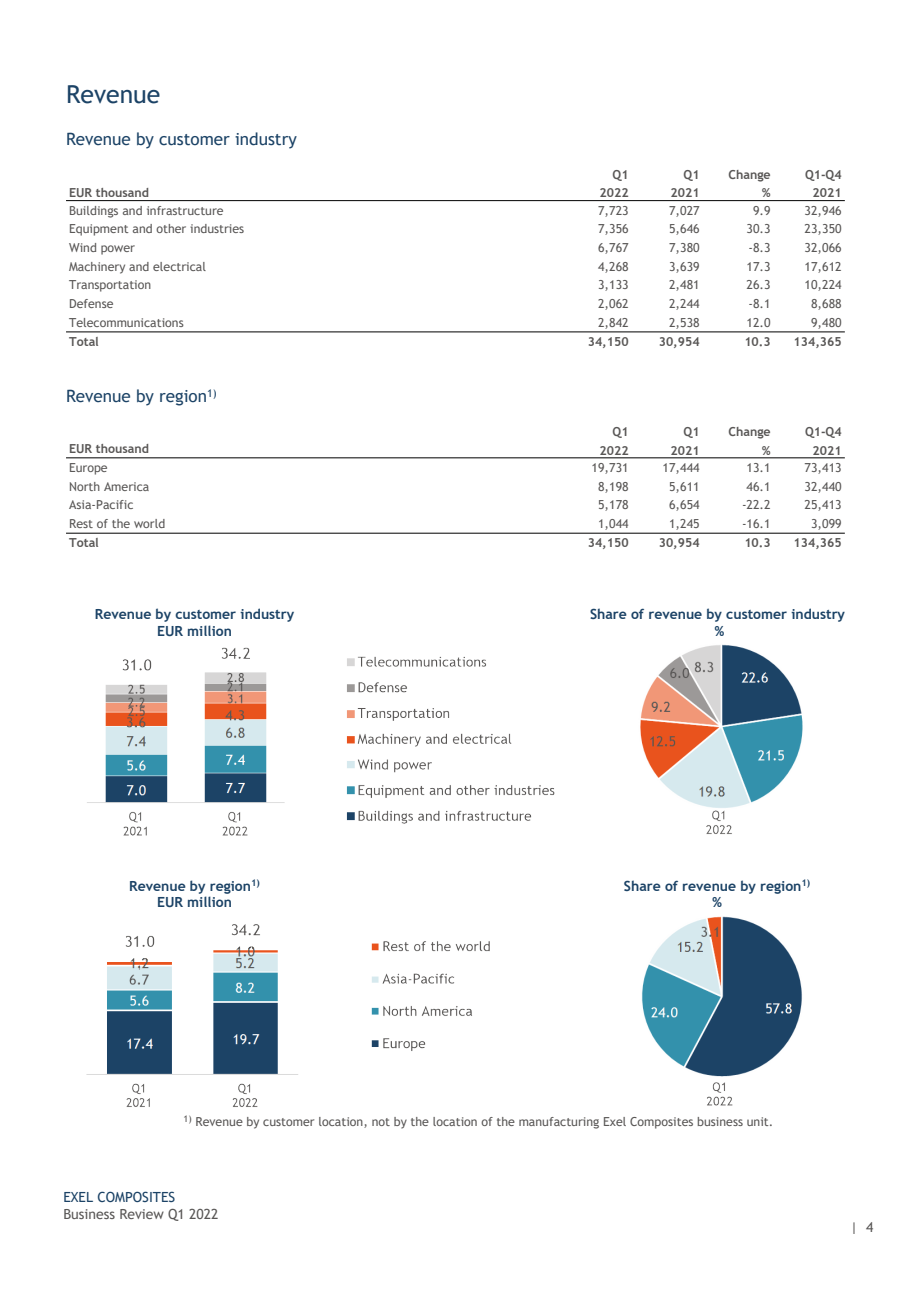 The image size is (924, 1308). I want to click on world, so click(149, 523).
